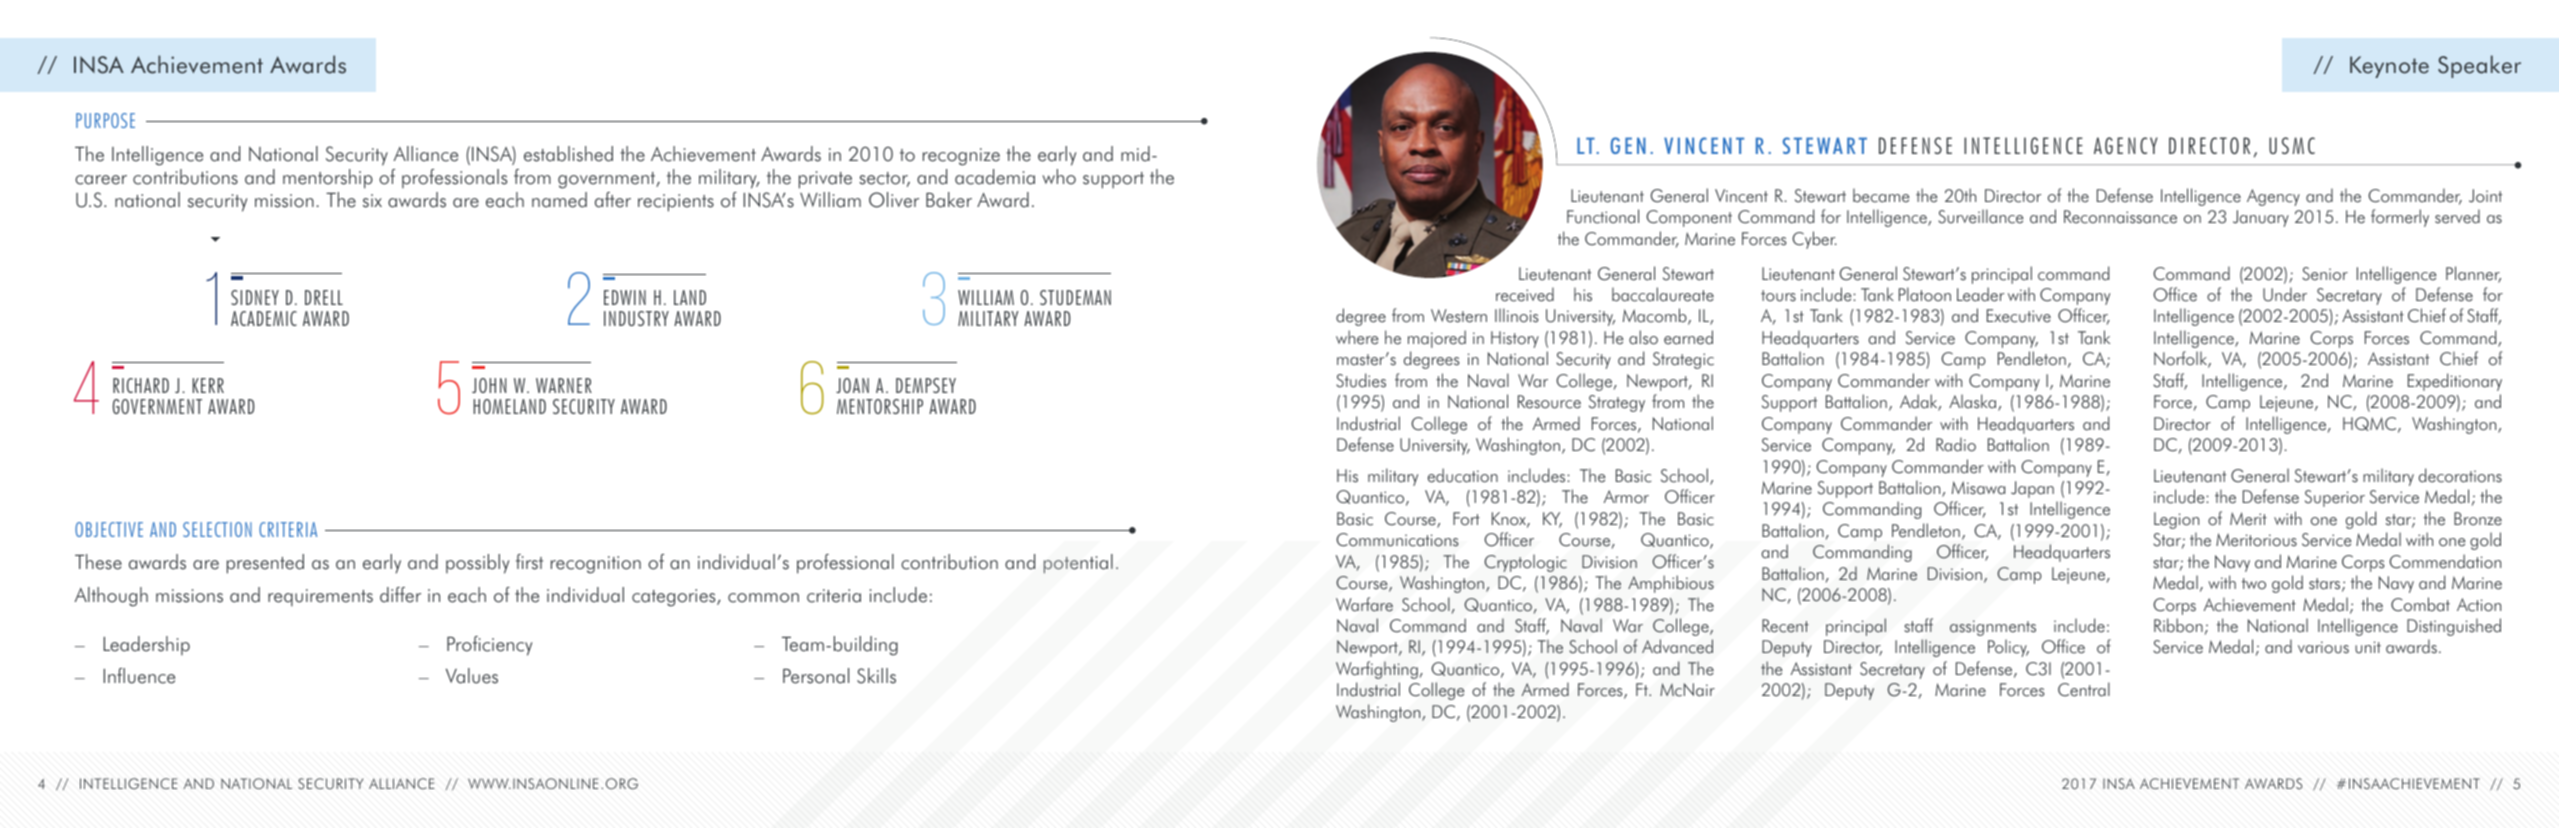  I want to click on Keynote, so click(2389, 67).
